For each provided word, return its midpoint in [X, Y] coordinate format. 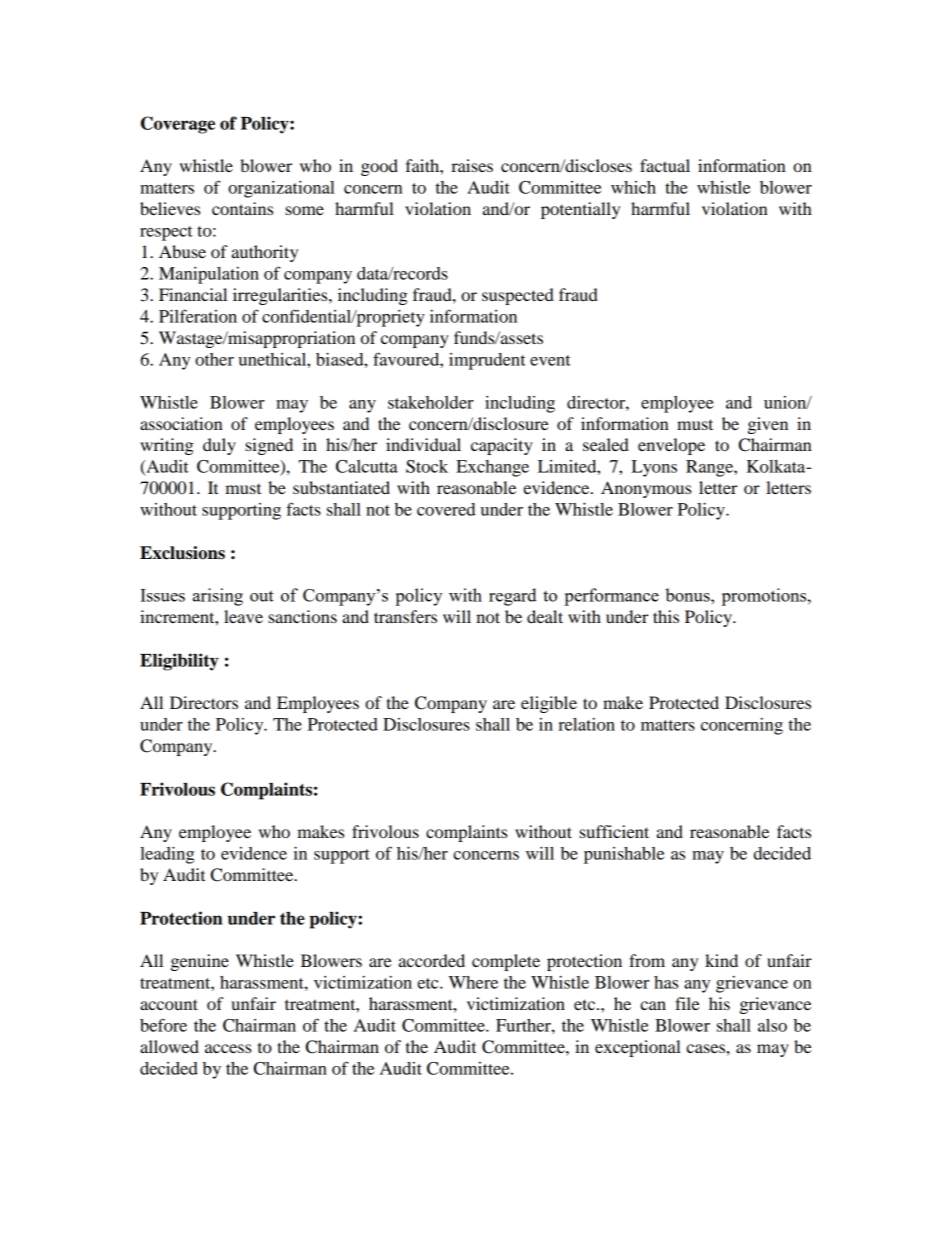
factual [665, 165]
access [228, 1048]
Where [473, 982]
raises [472, 165]
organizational [281, 189]
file [687, 1003]
